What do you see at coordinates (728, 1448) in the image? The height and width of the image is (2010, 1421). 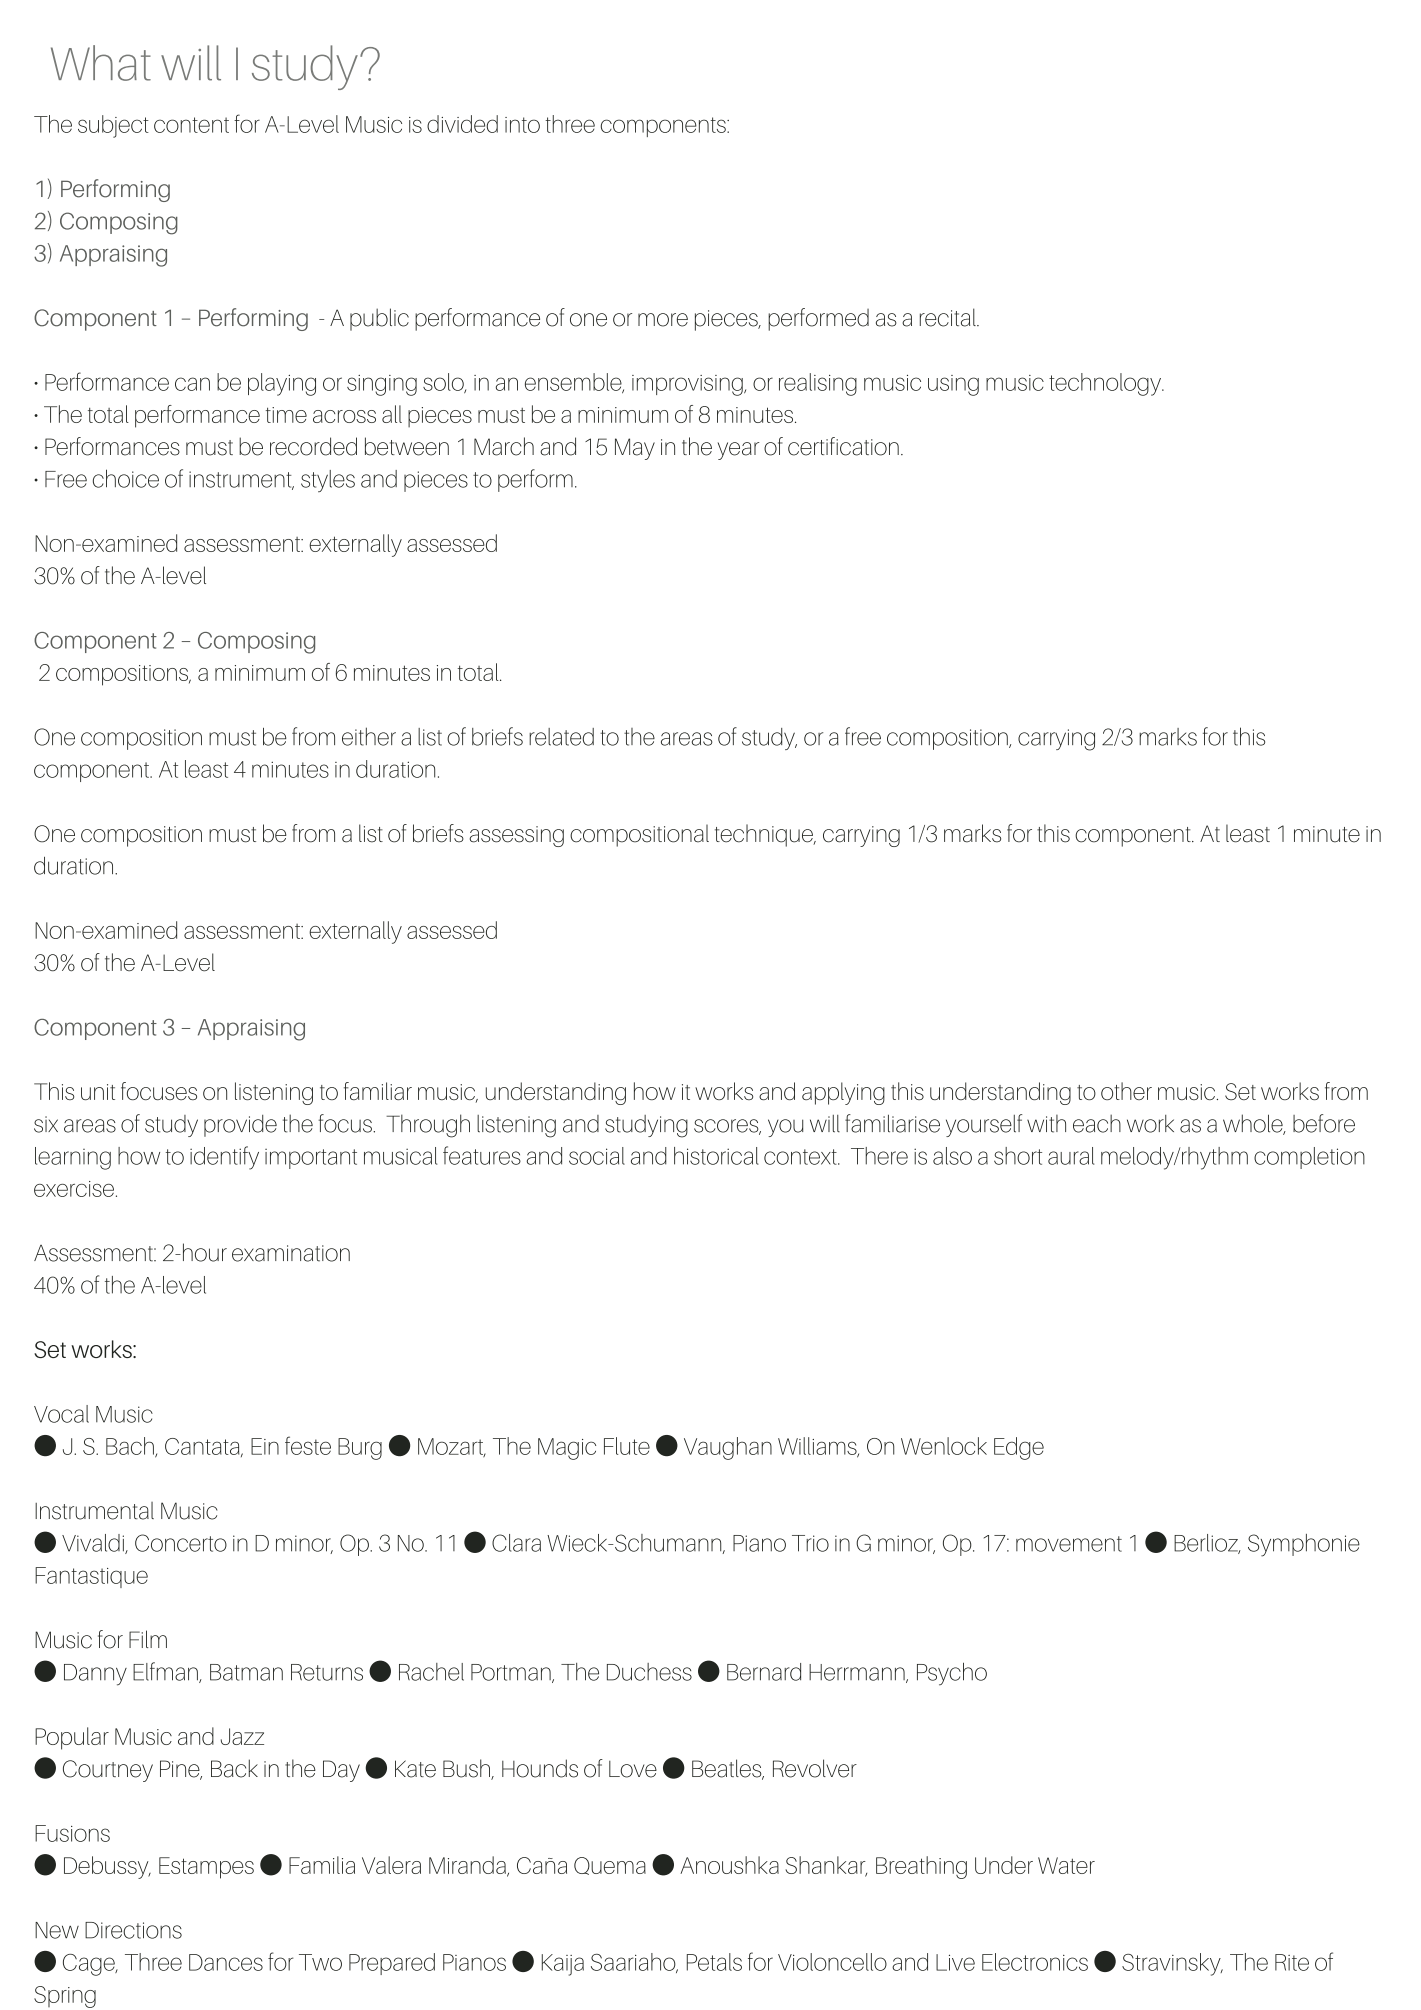 I see `Vaughan` at bounding box center [728, 1448].
